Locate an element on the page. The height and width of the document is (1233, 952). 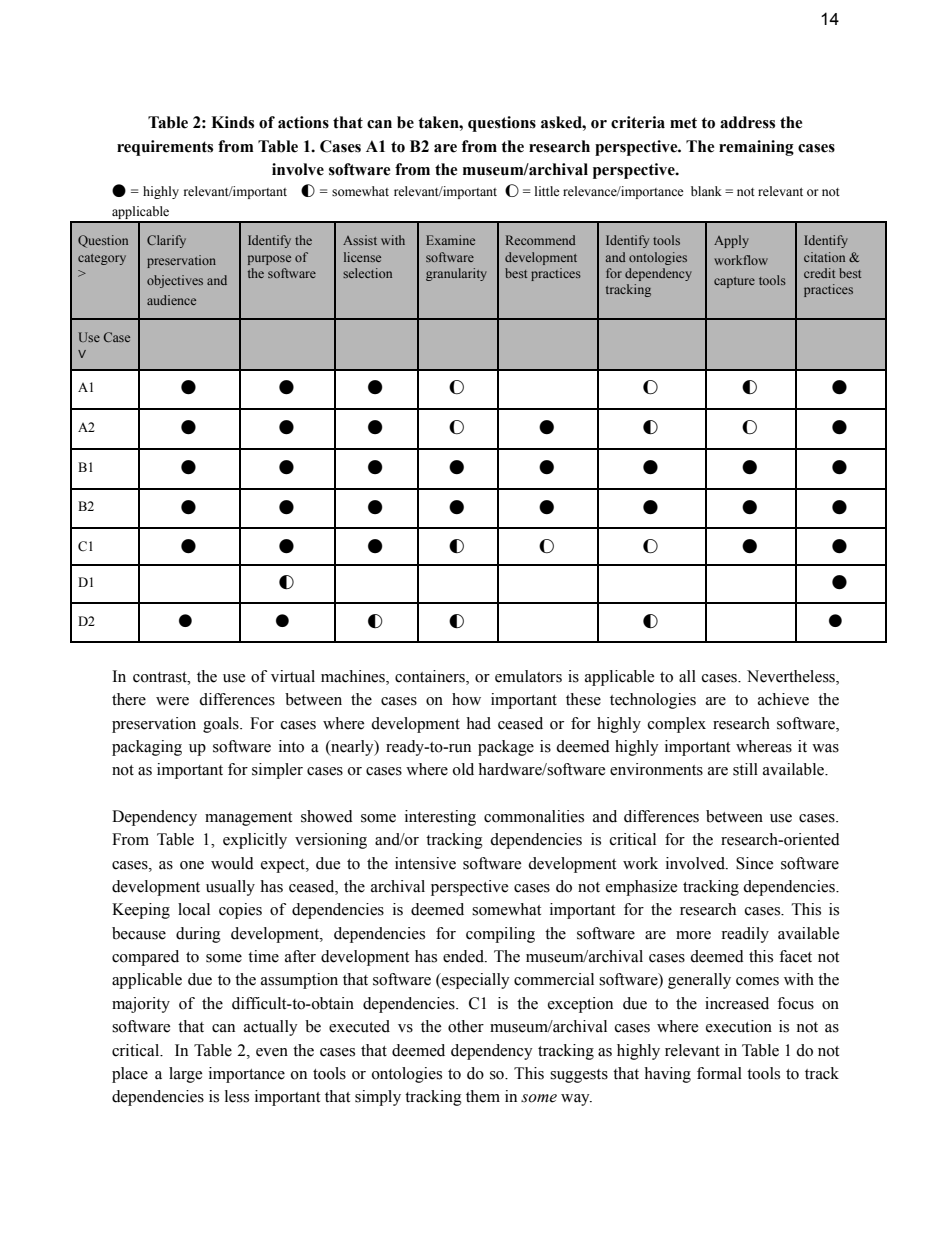
were is located at coordinates (172, 701).
